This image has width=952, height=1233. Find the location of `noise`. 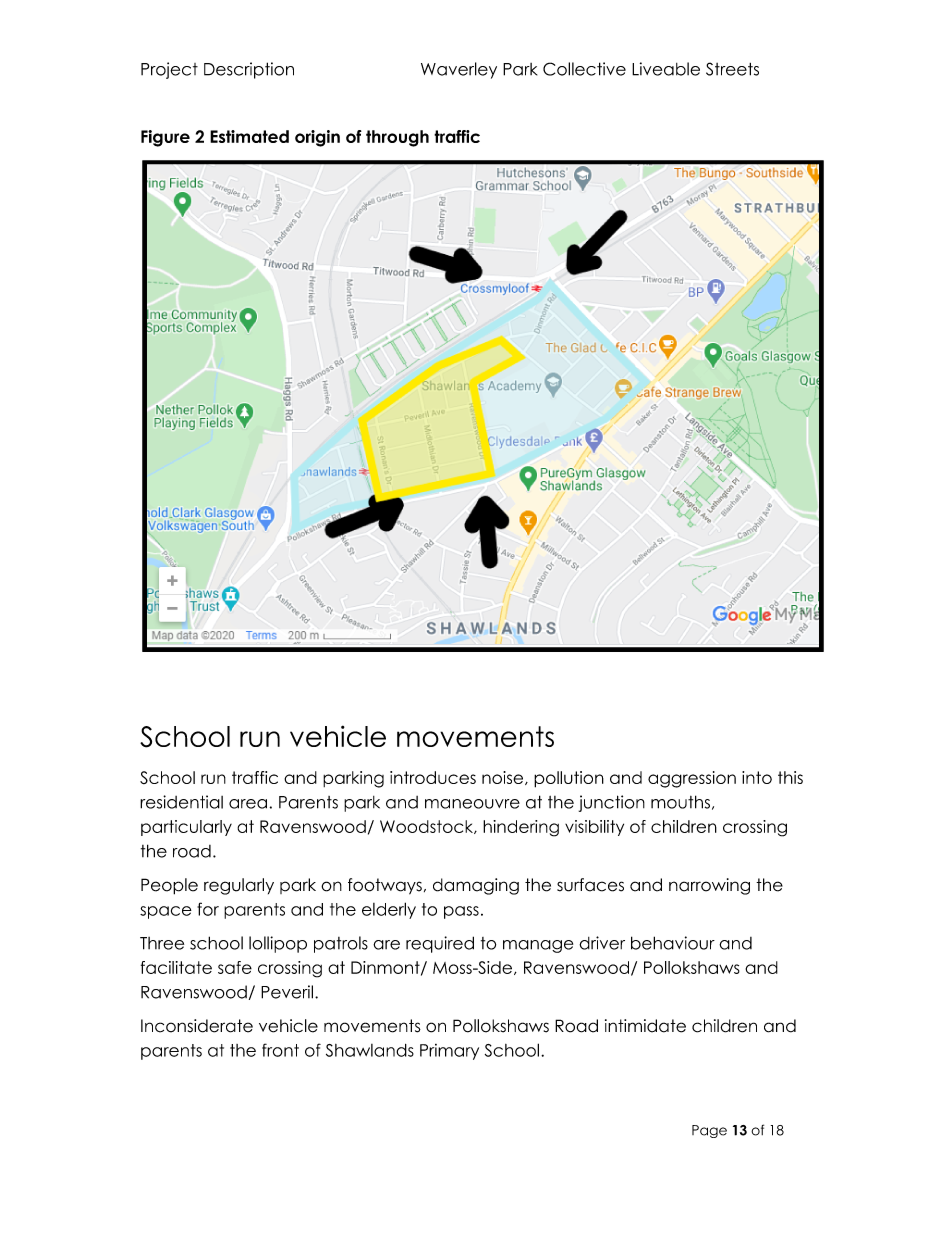

noise is located at coordinates (504, 778).
